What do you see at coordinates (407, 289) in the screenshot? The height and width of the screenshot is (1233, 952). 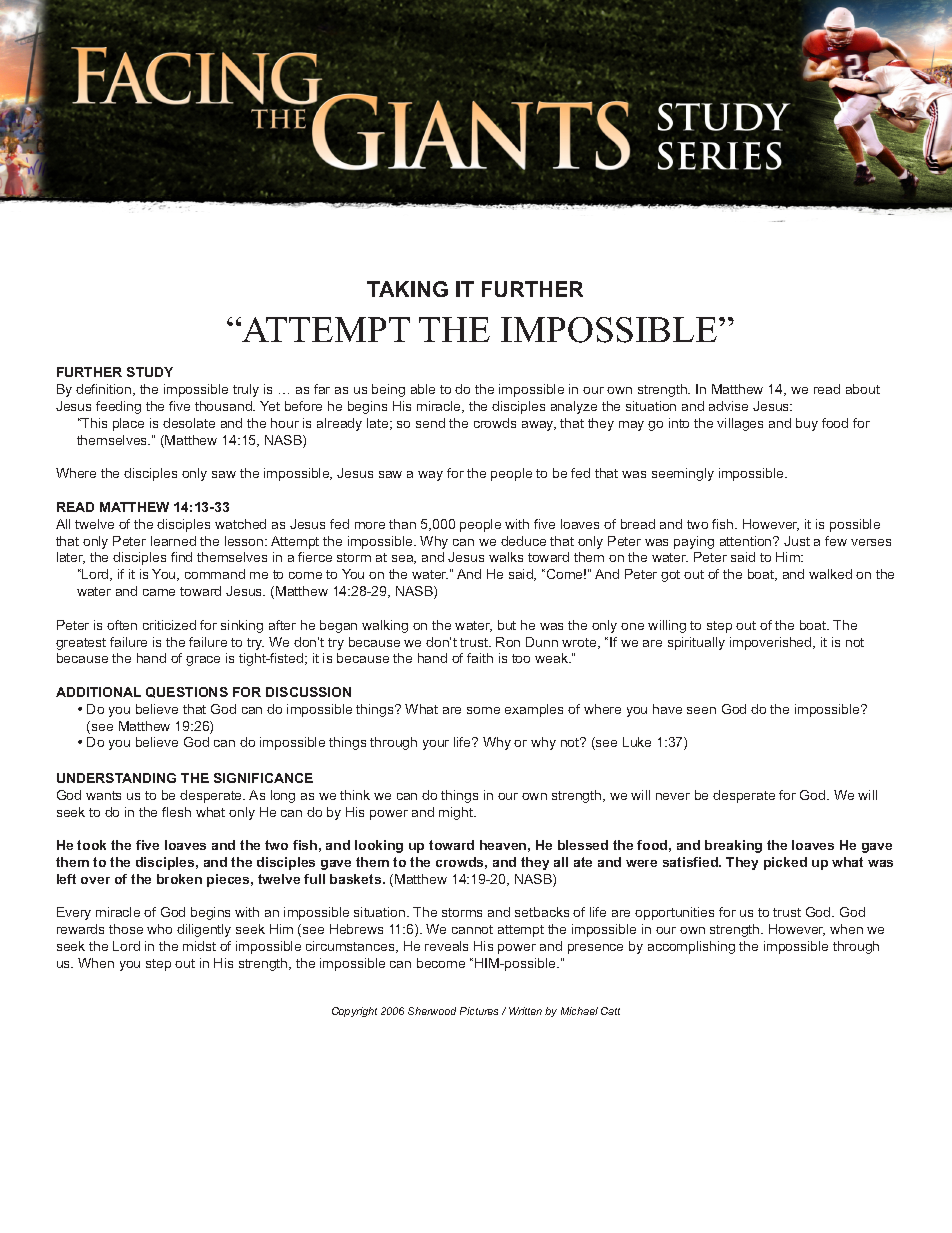 I see `TAKING` at bounding box center [407, 289].
